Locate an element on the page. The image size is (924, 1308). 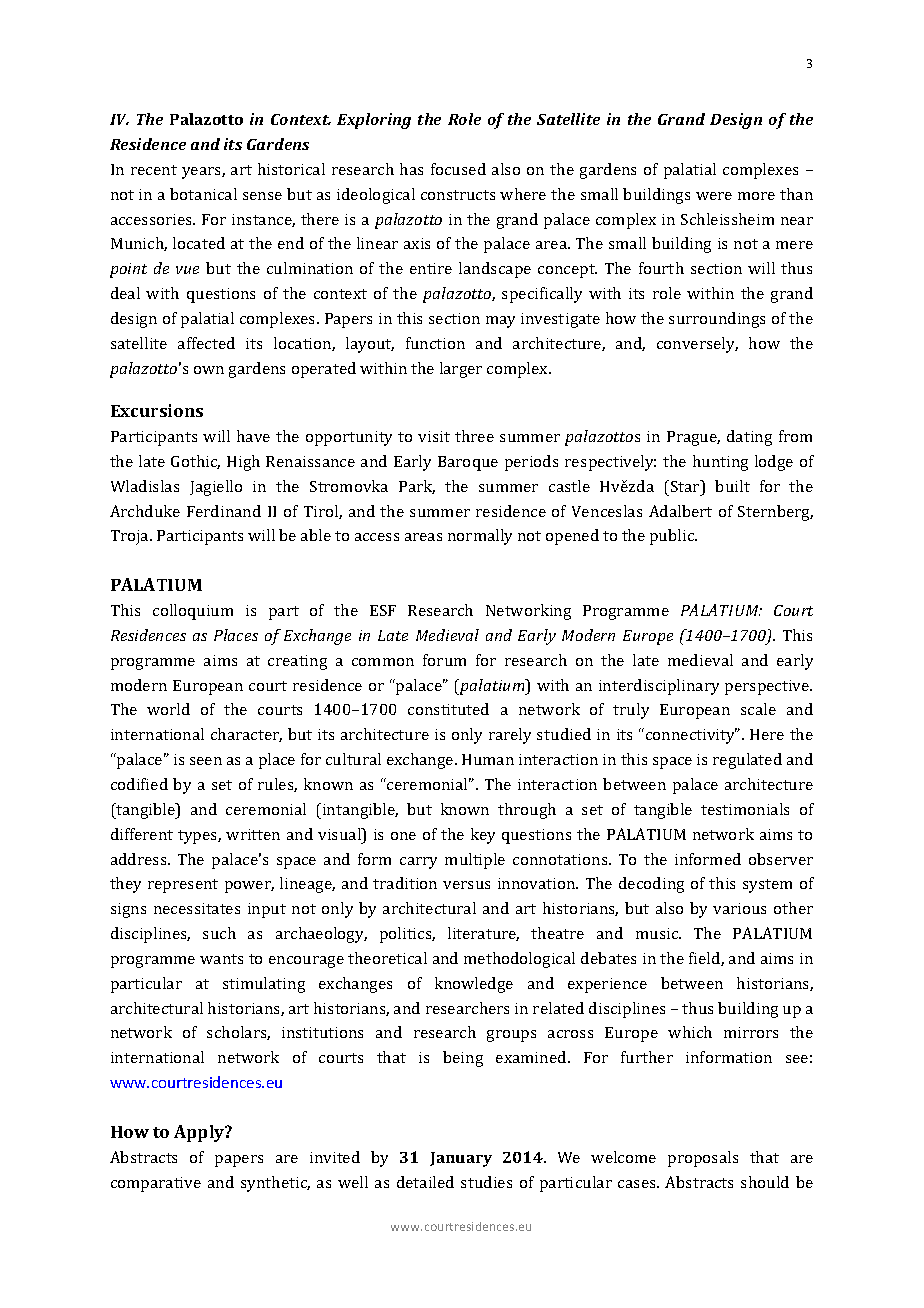
written is located at coordinates (253, 834).
